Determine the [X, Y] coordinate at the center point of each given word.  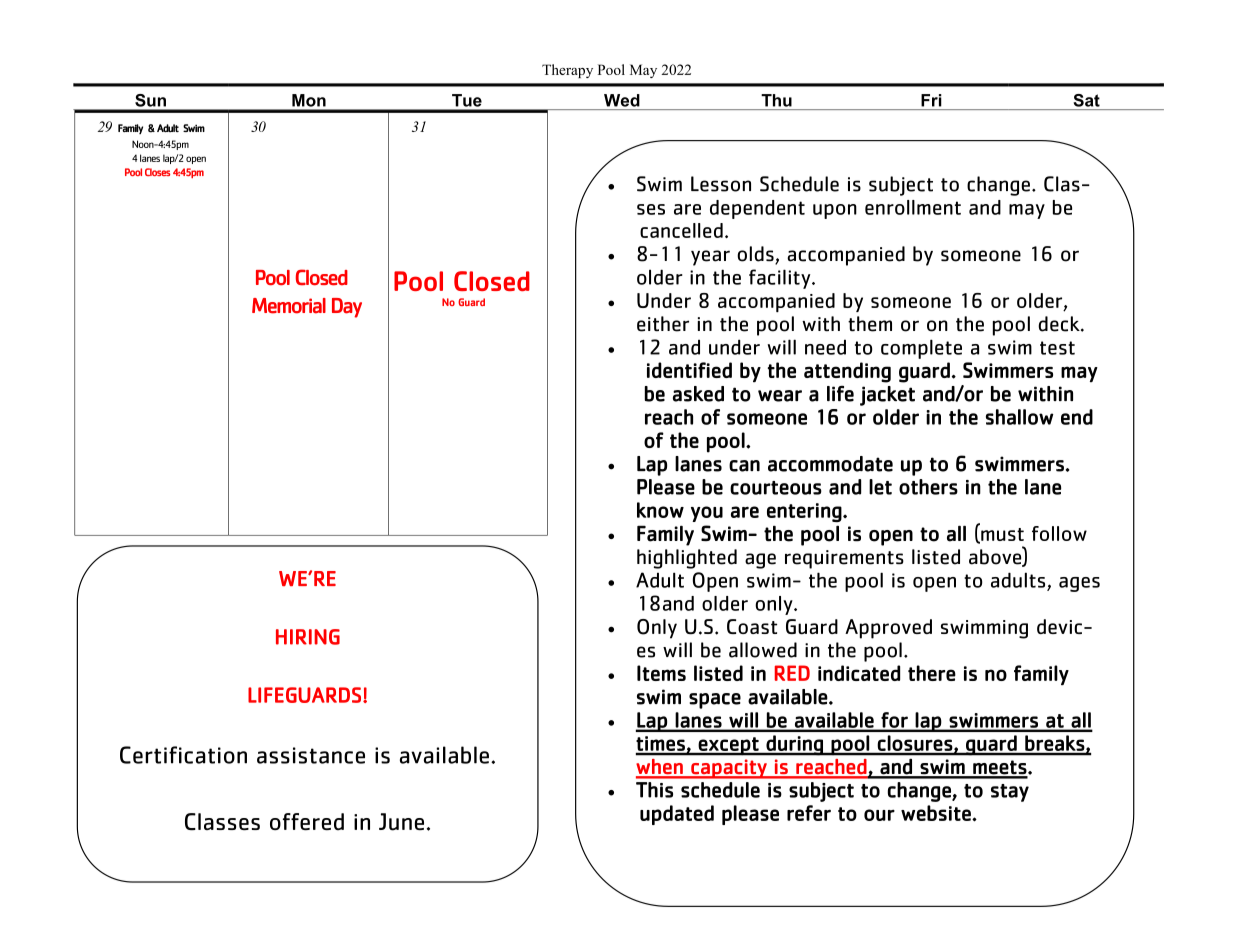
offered [307, 821]
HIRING [308, 637]
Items [661, 673]
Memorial [289, 306]
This [654, 790]
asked [698, 394]
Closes [157, 172]
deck [1060, 324]
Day [347, 308]
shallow [1020, 417]
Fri [931, 100]
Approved [888, 629]
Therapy [567, 71]
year [710, 258]
